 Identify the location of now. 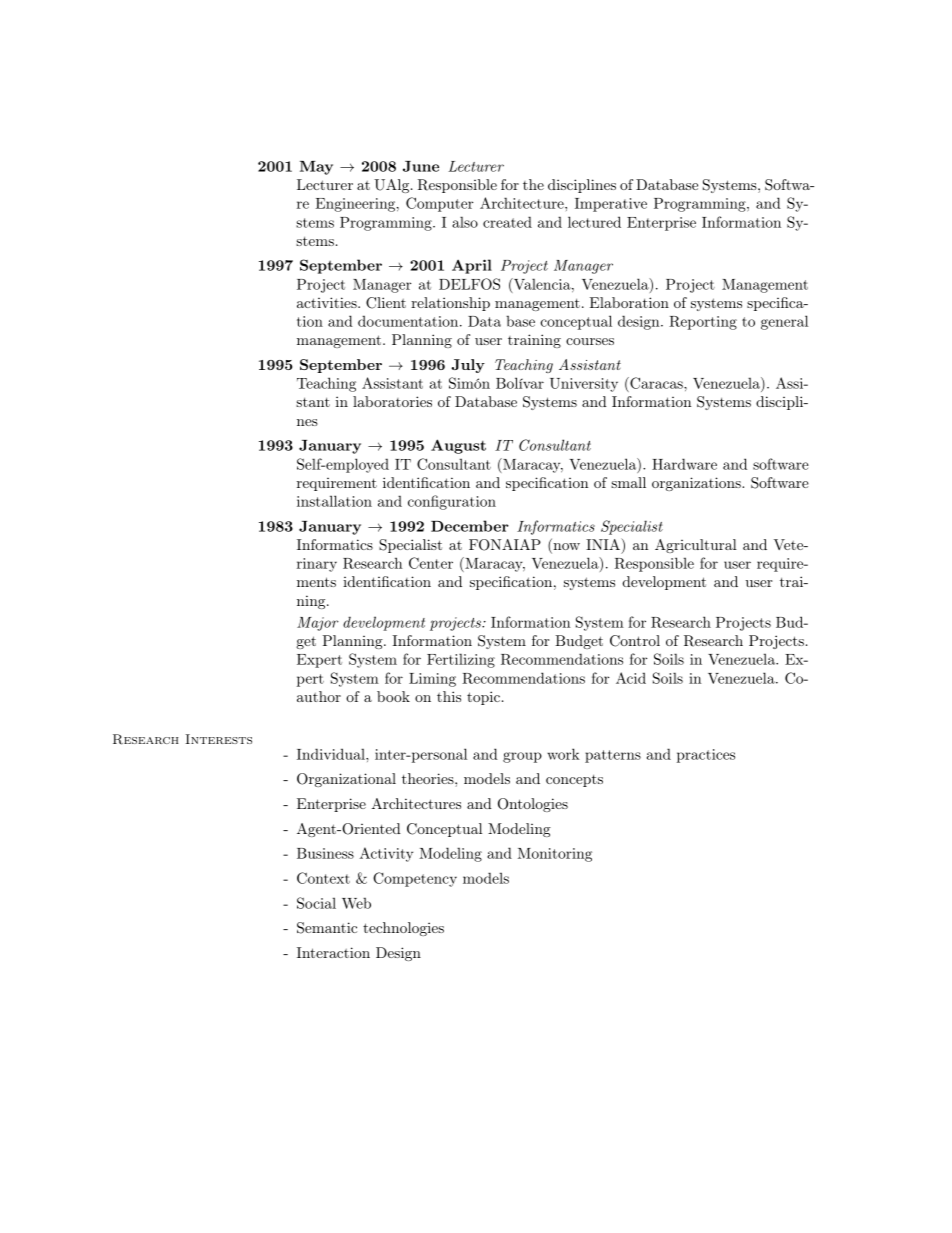
(565, 548).
